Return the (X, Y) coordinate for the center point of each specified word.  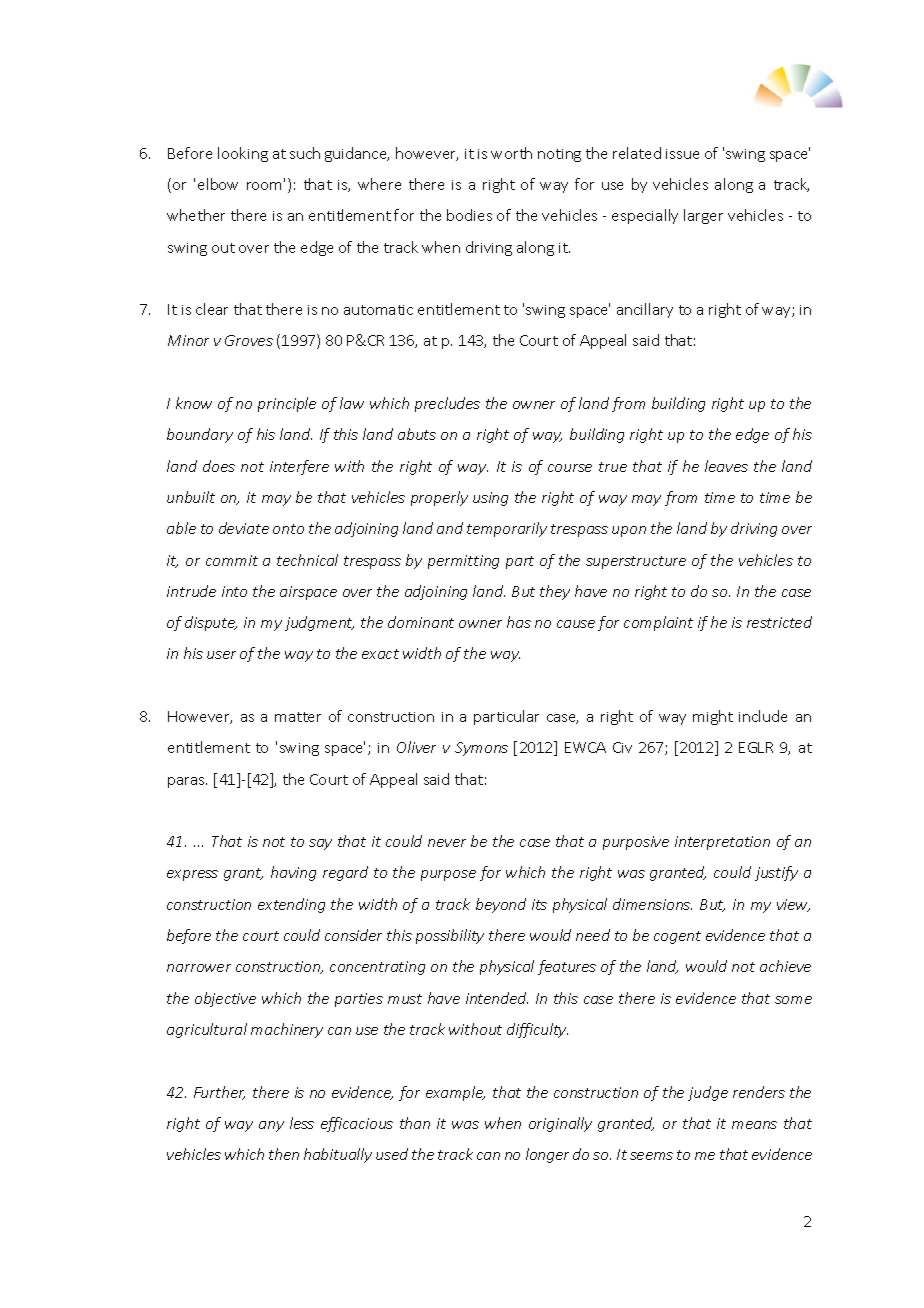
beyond (501, 905)
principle (287, 404)
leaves (726, 466)
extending (291, 905)
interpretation (722, 843)
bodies (469, 215)
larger (703, 216)
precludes (447, 404)
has (519, 622)
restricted (779, 622)
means (754, 1125)
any (271, 1126)
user (221, 655)
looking (243, 154)
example (455, 1093)
